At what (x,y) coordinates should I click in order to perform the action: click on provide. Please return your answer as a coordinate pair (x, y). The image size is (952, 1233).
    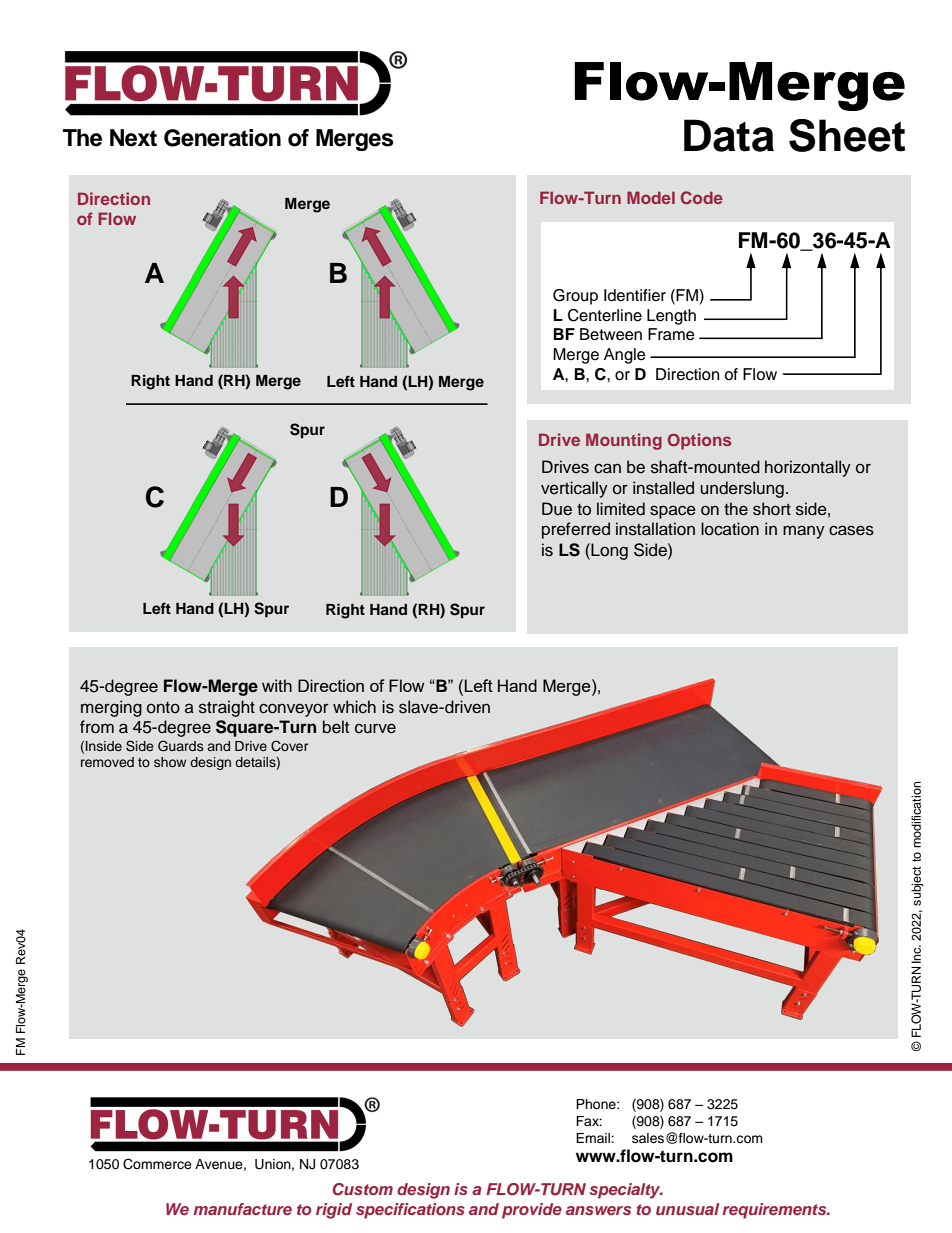
    Looking at the image, I should click on (532, 1211).
